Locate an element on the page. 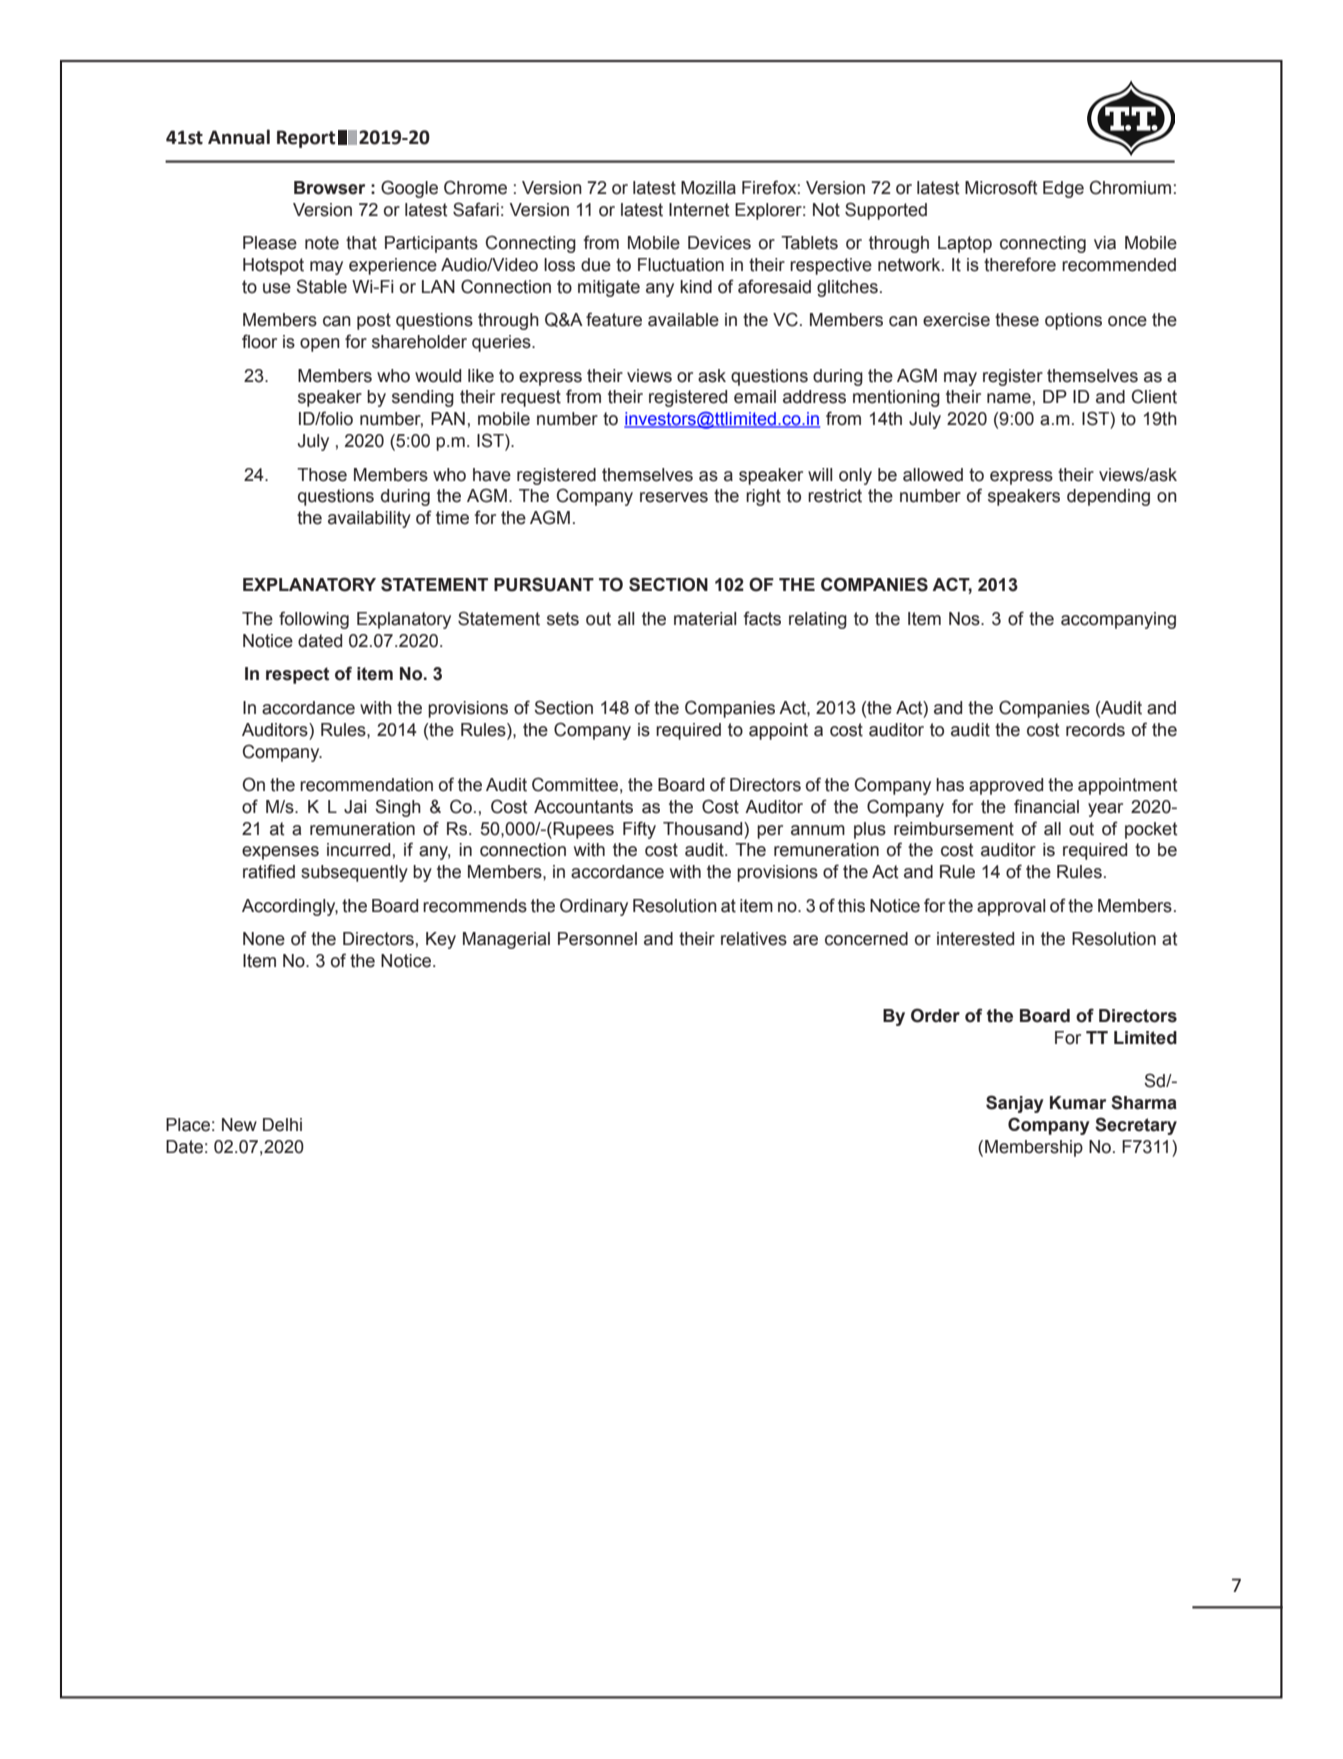  Nos is located at coordinates (965, 619).
